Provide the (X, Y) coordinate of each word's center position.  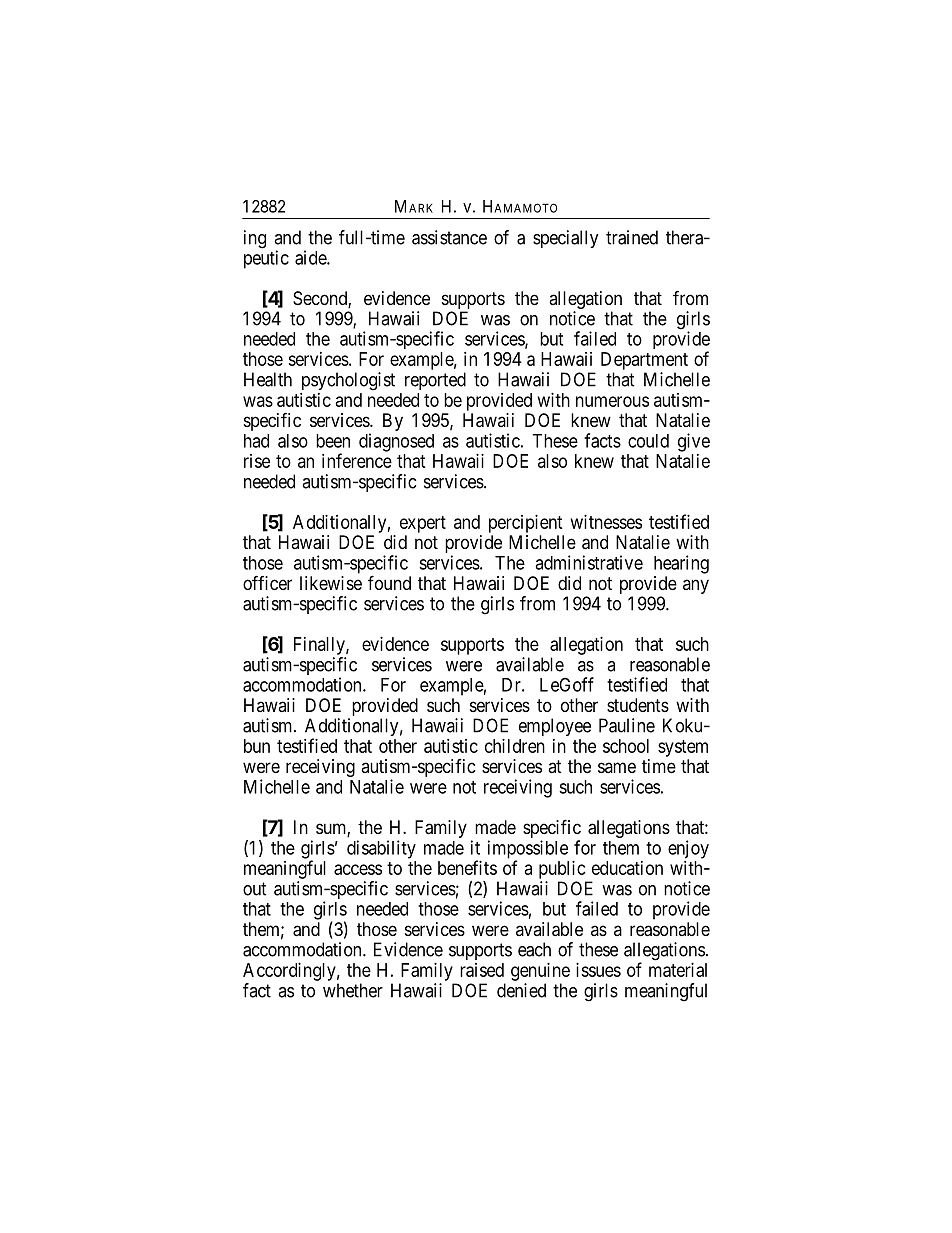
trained (632, 237)
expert (423, 524)
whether (353, 990)
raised (482, 970)
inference (357, 460)
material (678, 970)
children (515, 746)
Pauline (627, 725)
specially (566, 239)
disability (381, 849)
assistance (449, 237)
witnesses (606, 522)
